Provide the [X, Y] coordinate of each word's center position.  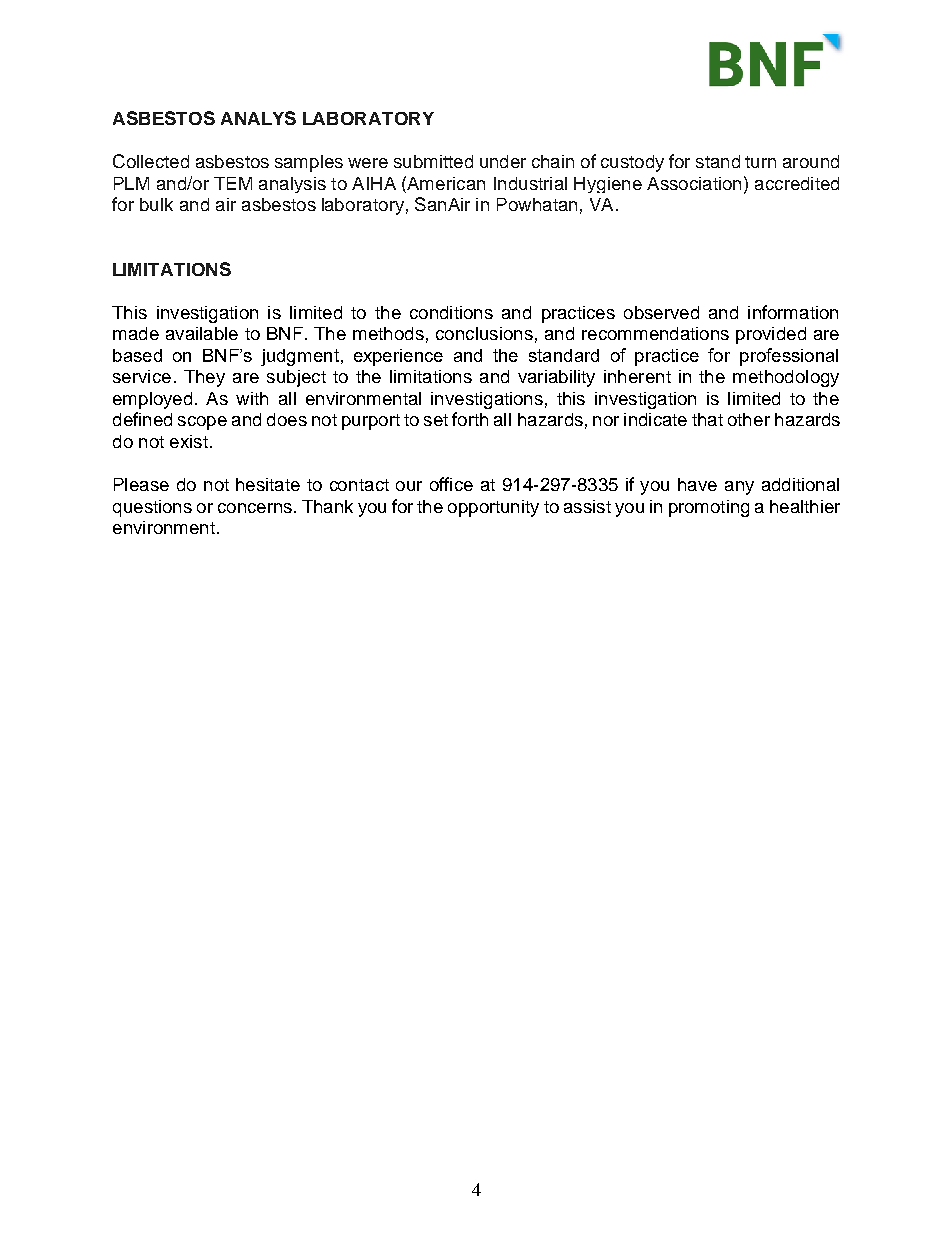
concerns [255, 508]
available [202, 333]
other [749, 419]
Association [694, 183]
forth [470, 419]
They [204, 378]
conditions [451, 312]
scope [202, 423]
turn [760, 162]
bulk [156, 204]
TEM [233, 183]
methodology [786, 378]
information [793, 312]
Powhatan [537, 204]
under [503, 161]
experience [398, 357]
